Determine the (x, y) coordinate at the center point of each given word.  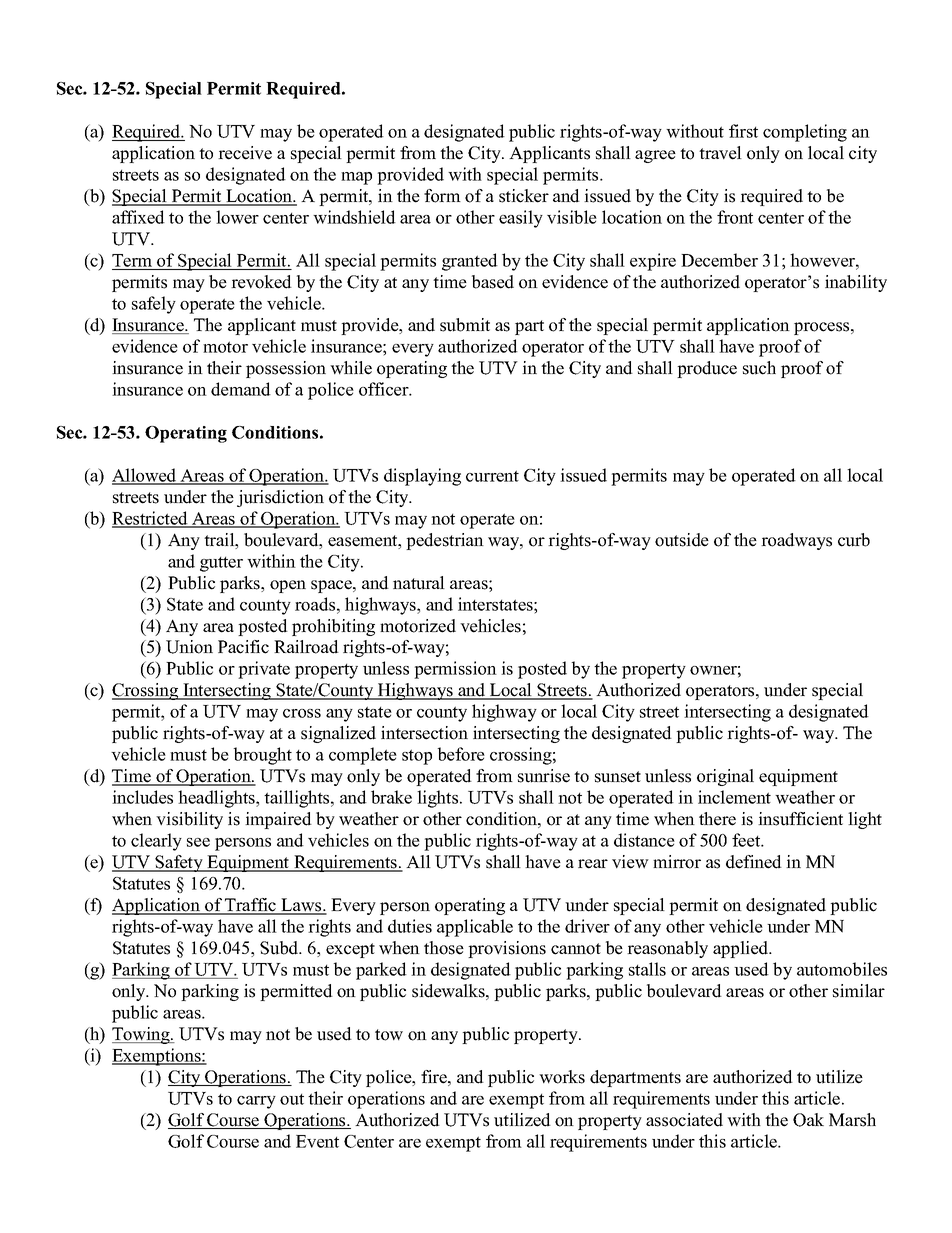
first (743, 131)
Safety (179, 863)
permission (455, 670)
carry (256, 1102)
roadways (796, 541)
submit (465, 325)
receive (245, 153)
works (562, 1077)
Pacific (243, 647)
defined (754, 862)
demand (241, 389)
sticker (524, 196)
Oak (808, 1120)
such (759, 368)
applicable (475, 928)
